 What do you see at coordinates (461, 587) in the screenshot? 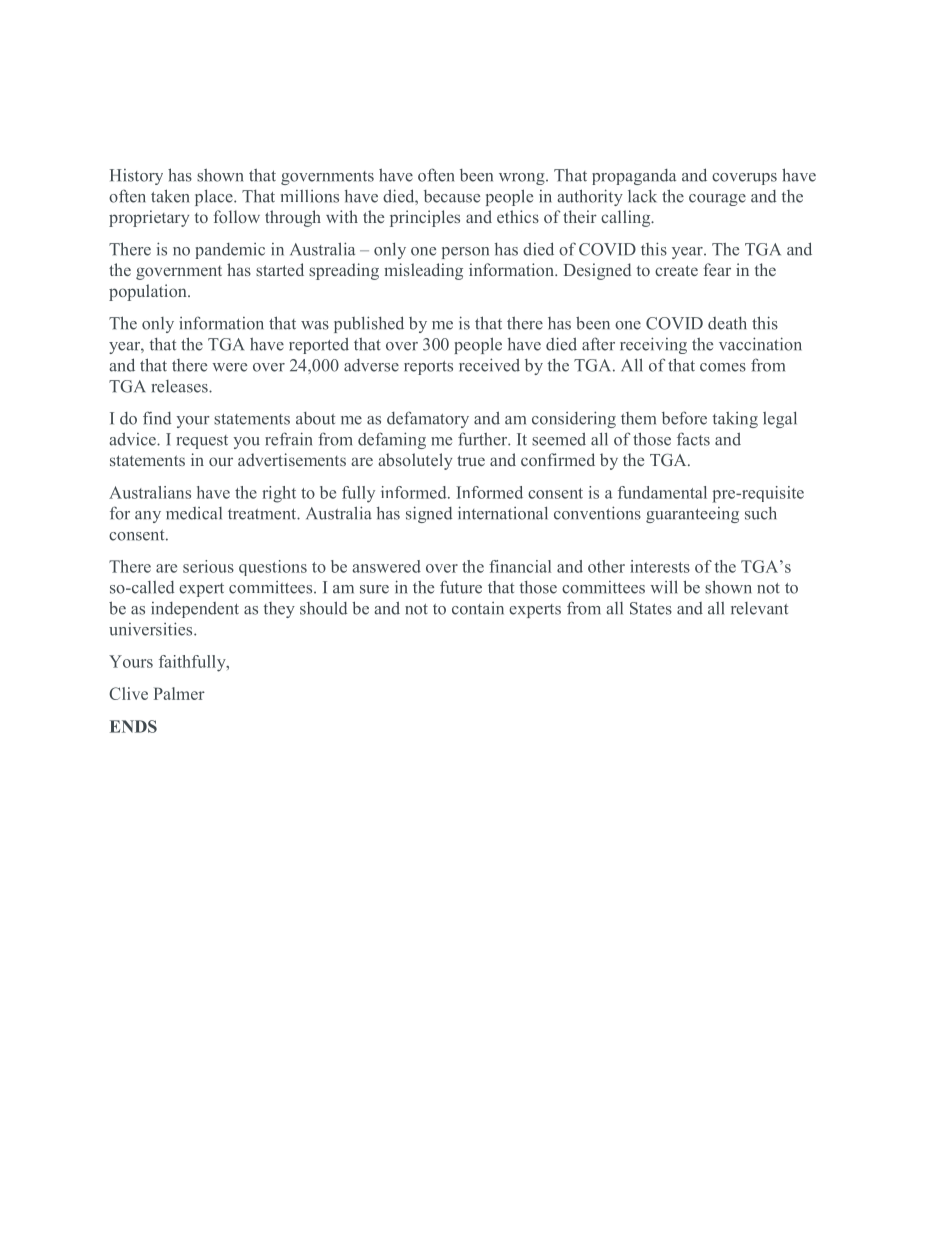
I see `future` at bounding box center [461, 587].
